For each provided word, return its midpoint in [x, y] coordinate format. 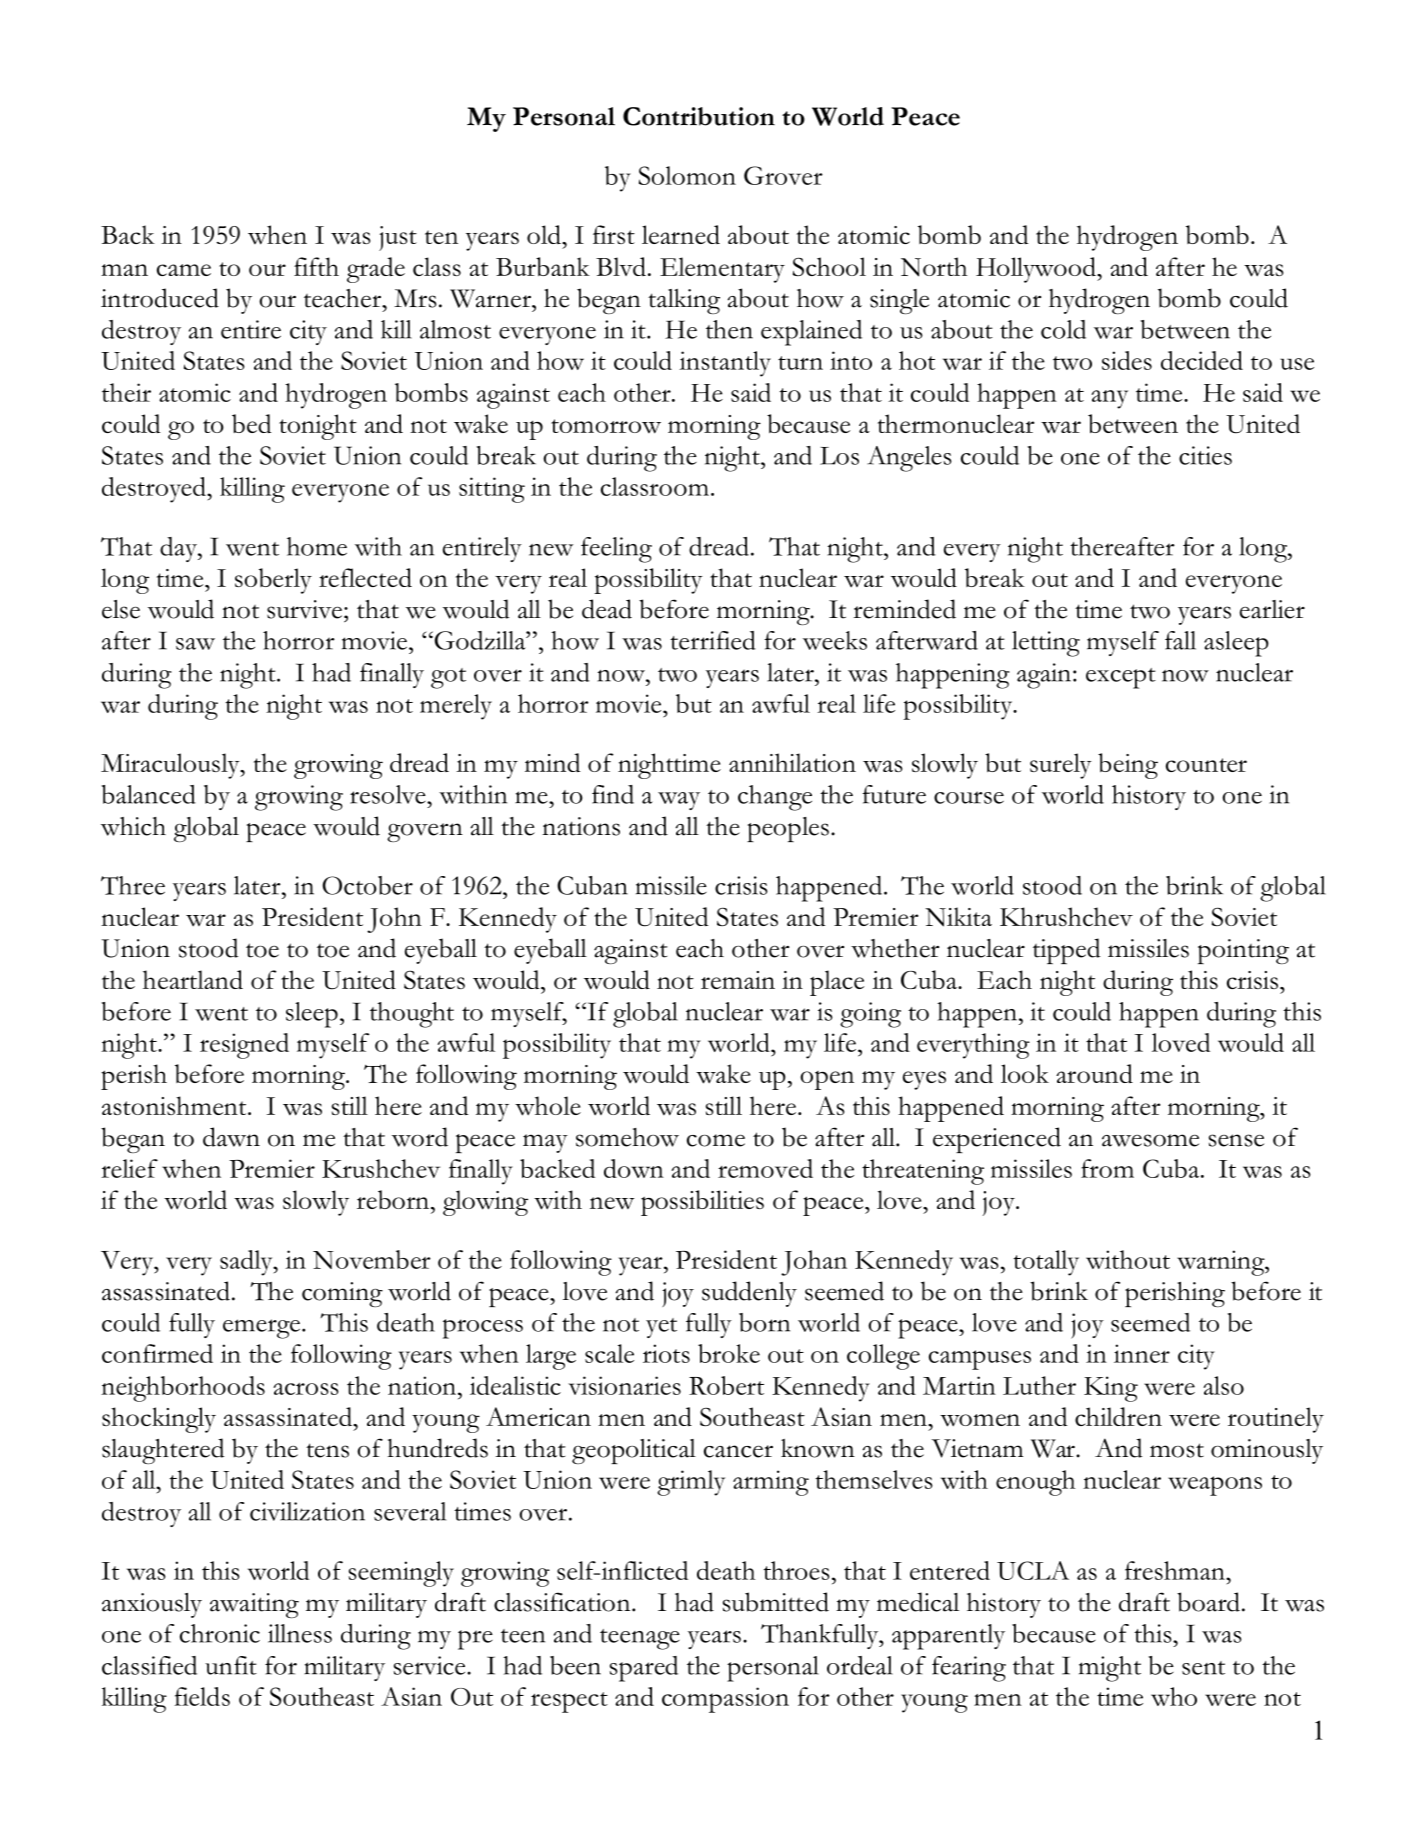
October [367, 885]
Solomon [687, 175]
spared [644, 1669]
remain [738, 980]
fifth [316, 266]
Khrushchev [1066, 916]
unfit [231, 1665]
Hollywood [1037, 270]
